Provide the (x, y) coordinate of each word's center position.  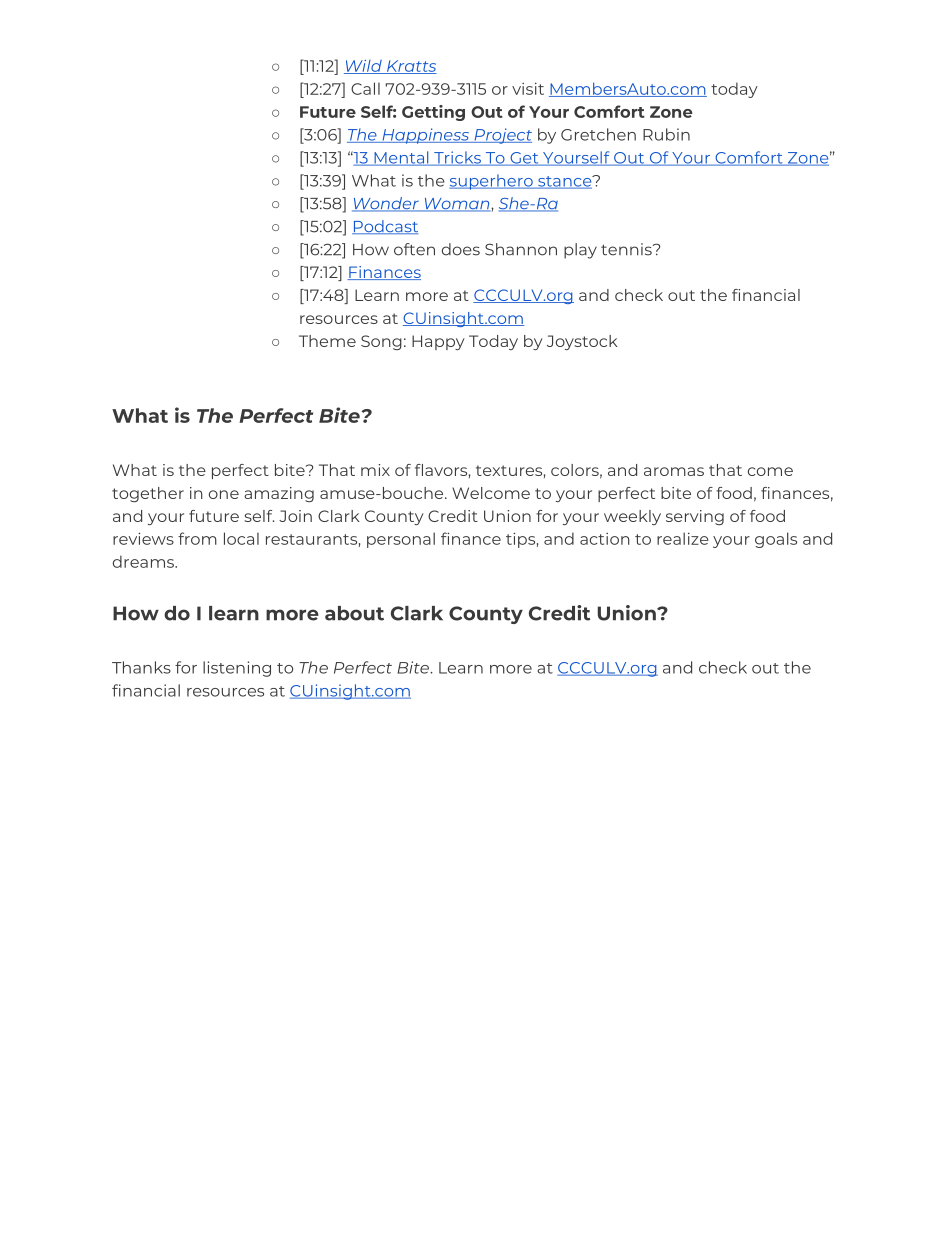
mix (375, 470)
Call (365, 88)
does (461, 249)
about (354, 613)
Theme (327, 341)
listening (237, 669)
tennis (627, 249)
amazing (279, 494)
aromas (674, 471)
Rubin (666, 134)
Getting (433, 113)
